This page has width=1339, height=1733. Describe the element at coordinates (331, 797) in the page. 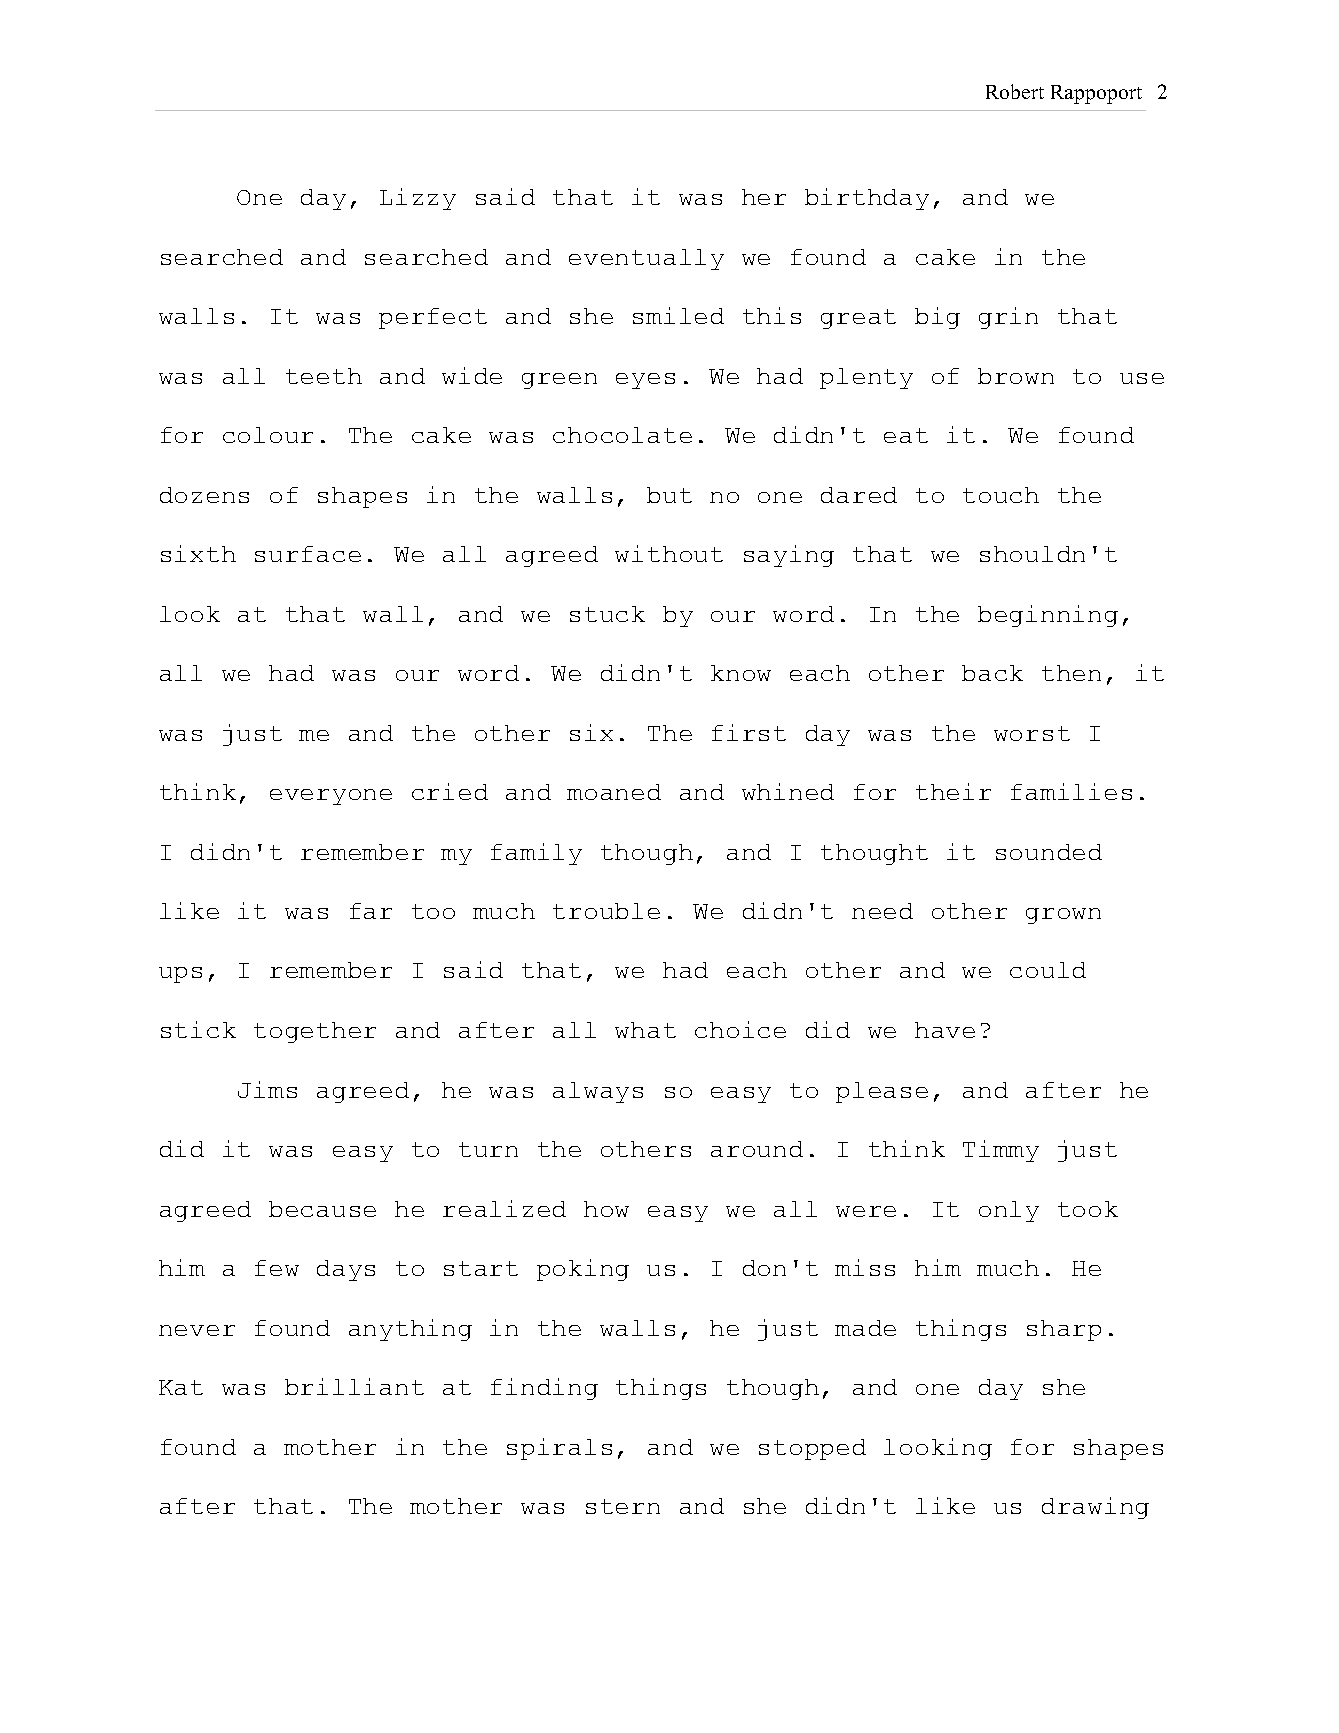

I see `everyone` at that location.
